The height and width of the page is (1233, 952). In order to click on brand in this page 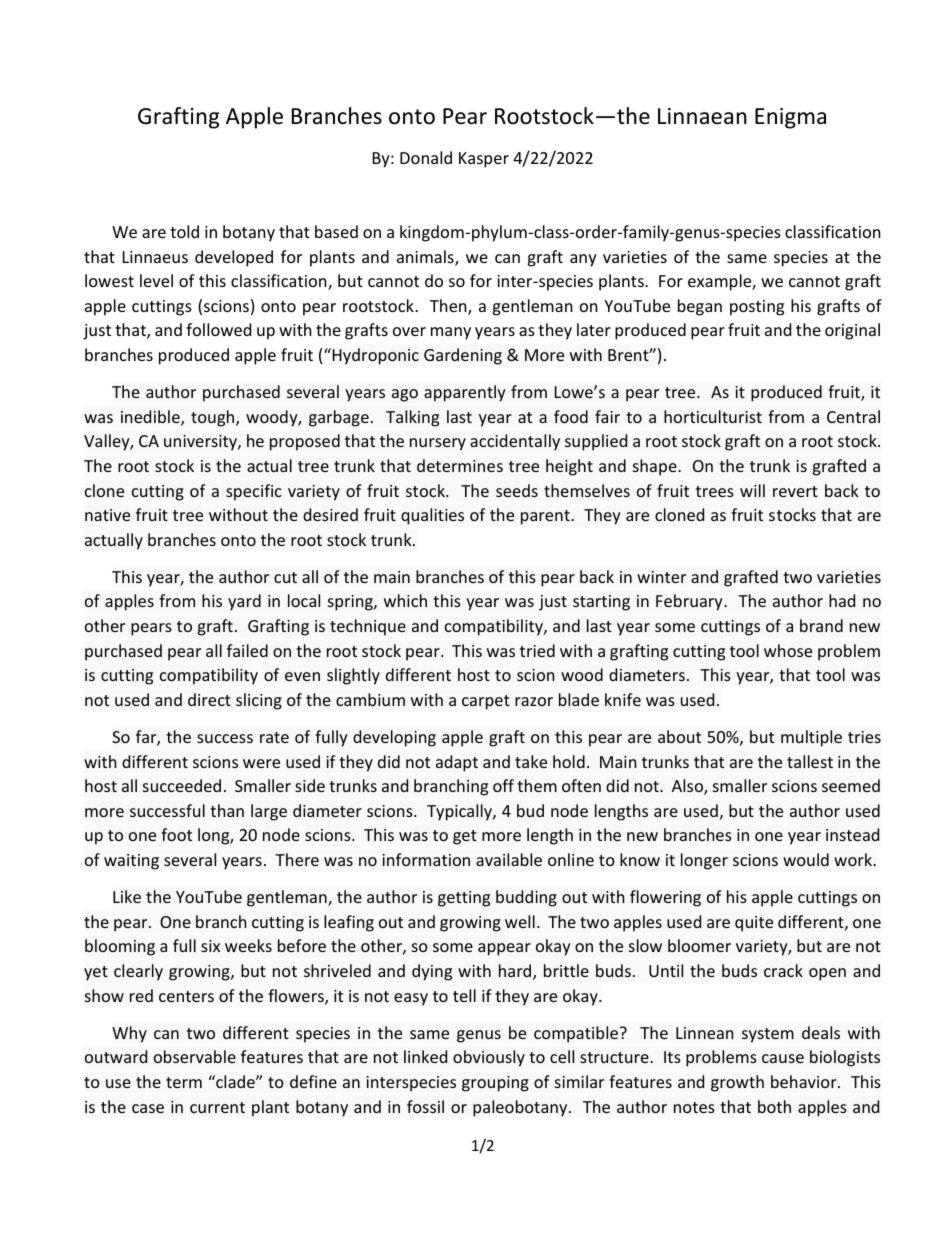, I will do `click(821, 625)`.
